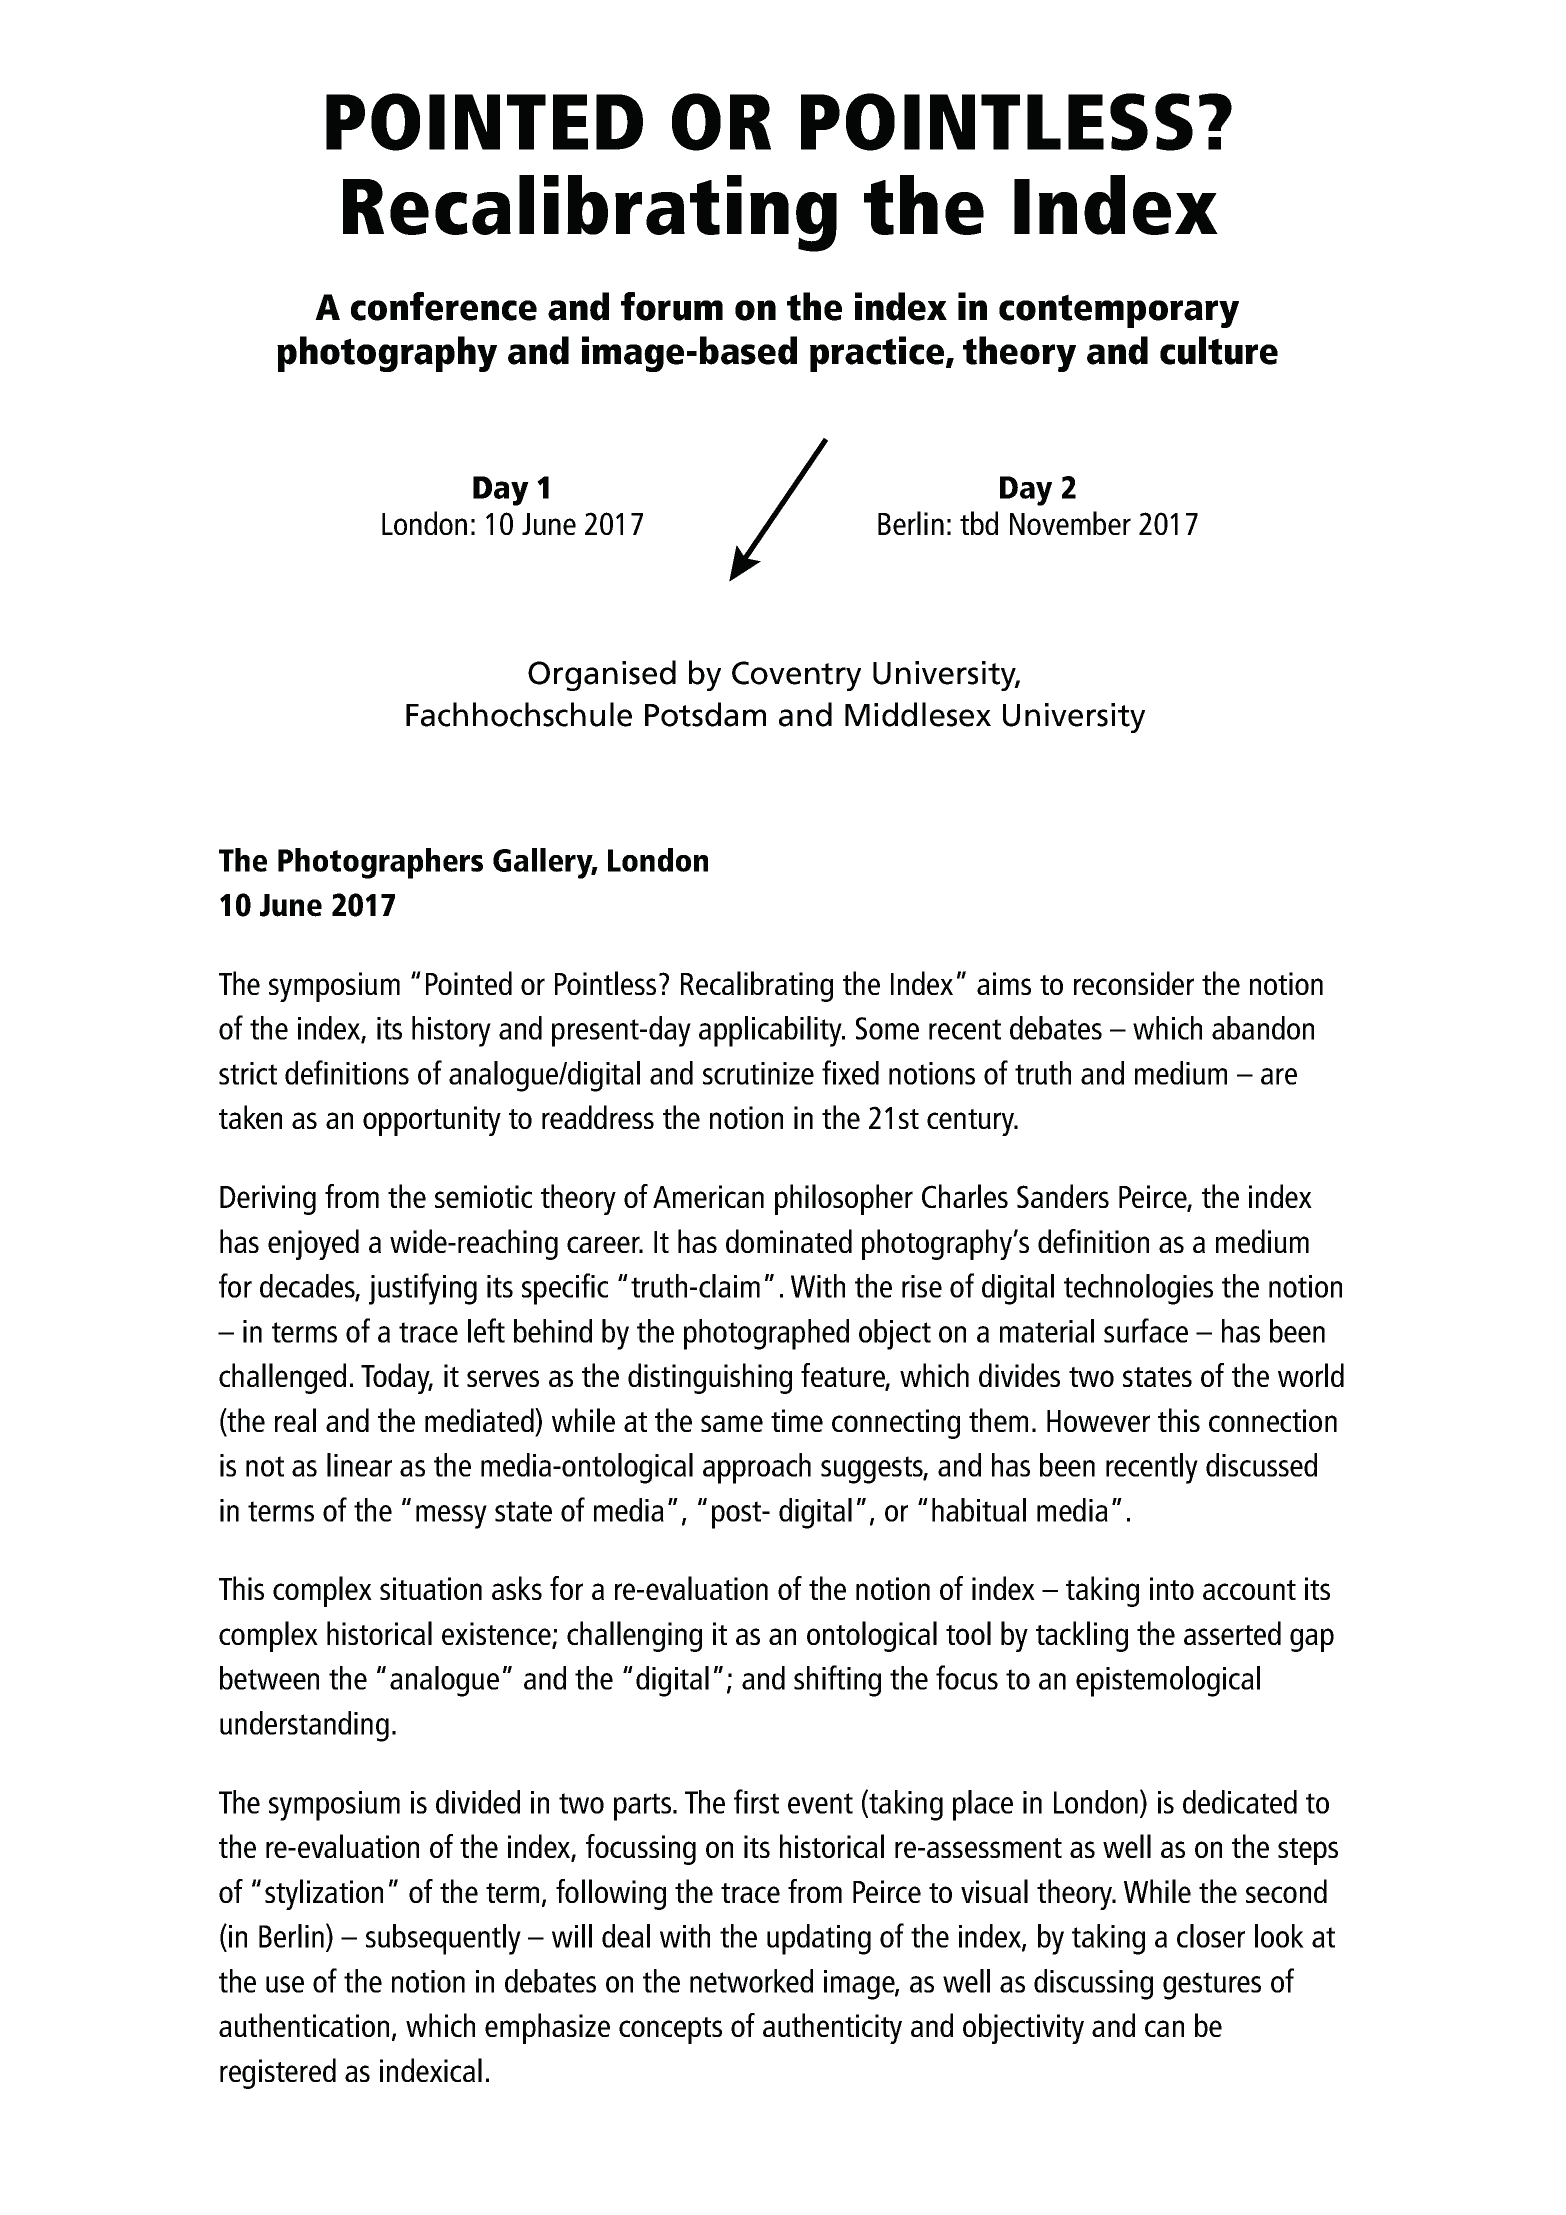 This document has width=1566, height=2215. Describe the element at coordinates (380, 863) in the document. I see `Photographers` at that location.
